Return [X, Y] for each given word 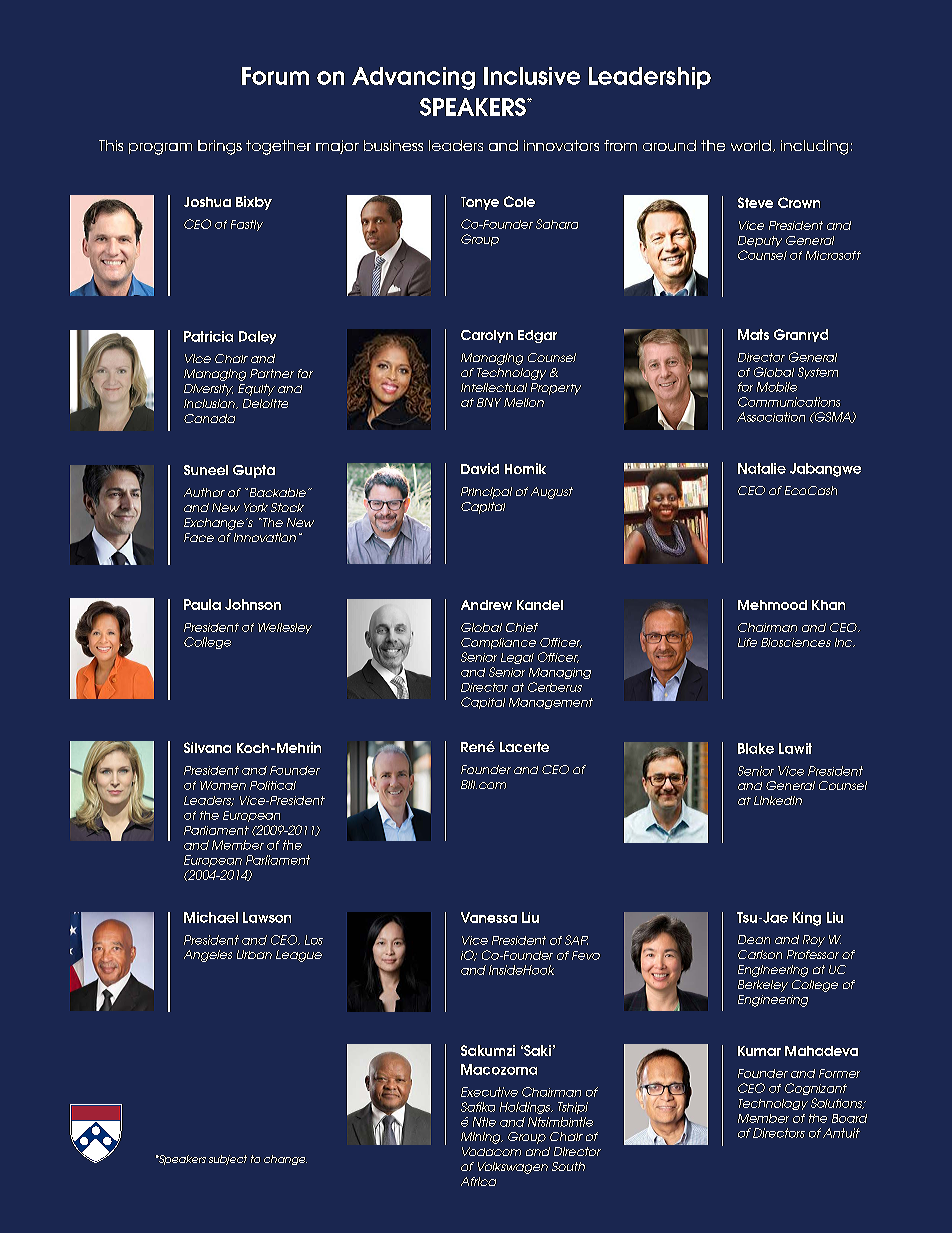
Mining [482, 1138]
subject [228, 1160]
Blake [756, 748]
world [751, 145]
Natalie [762, 468]
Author [204, 492]
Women [223, 785]
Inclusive [532, 76]
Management [551, 703]
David [480, 468]
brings [220, 147]
